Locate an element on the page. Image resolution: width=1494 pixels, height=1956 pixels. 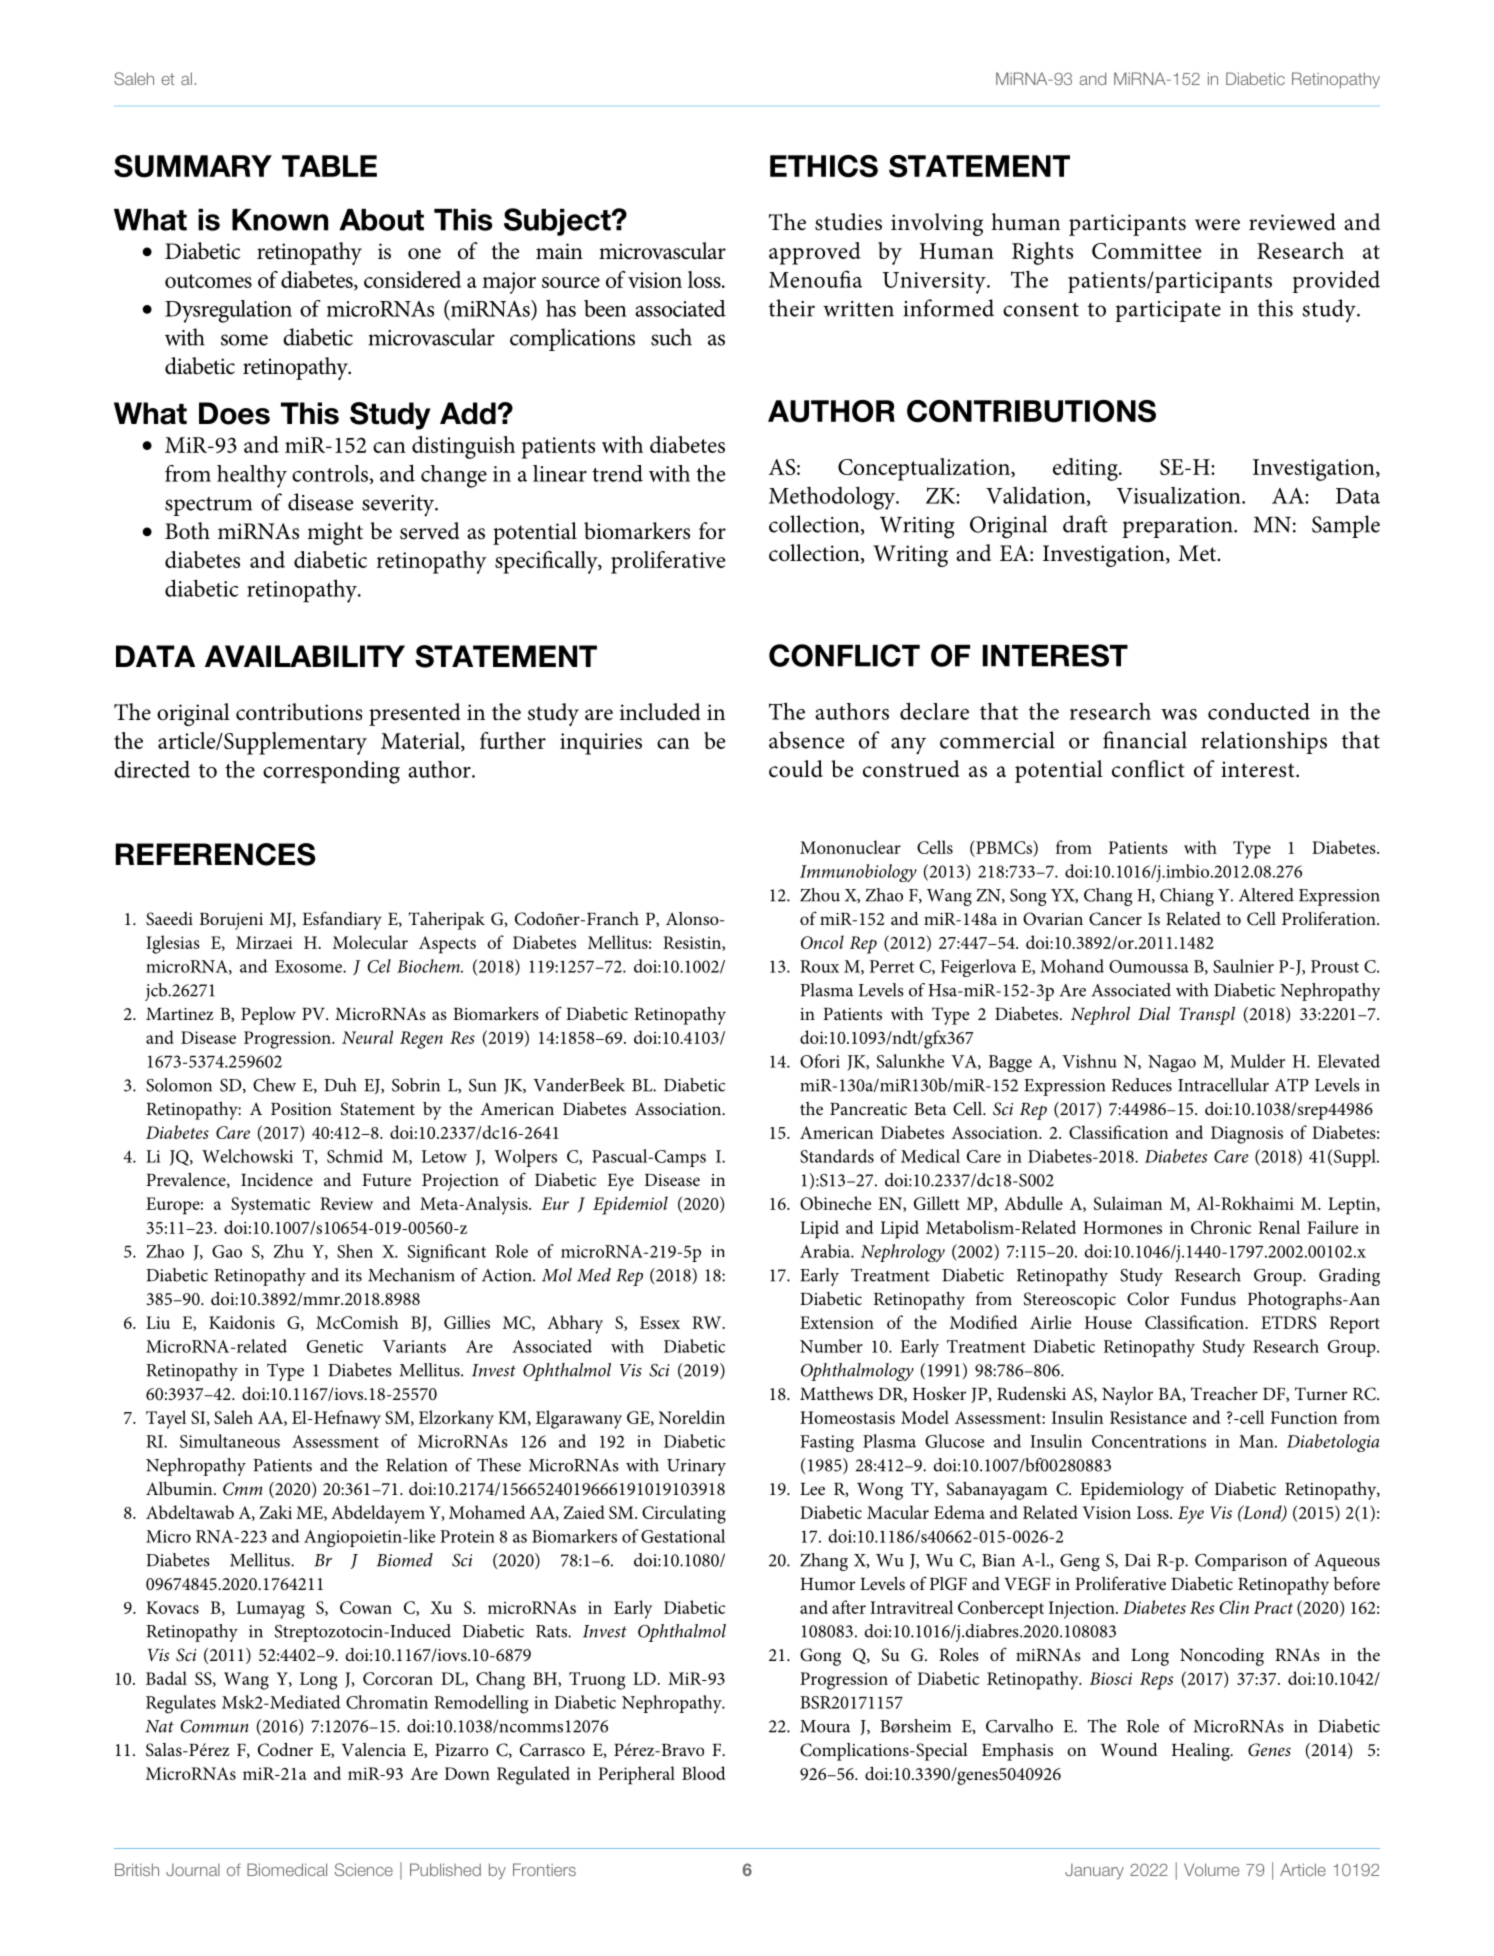
Zhu is located at coordinates (289, 1251).
